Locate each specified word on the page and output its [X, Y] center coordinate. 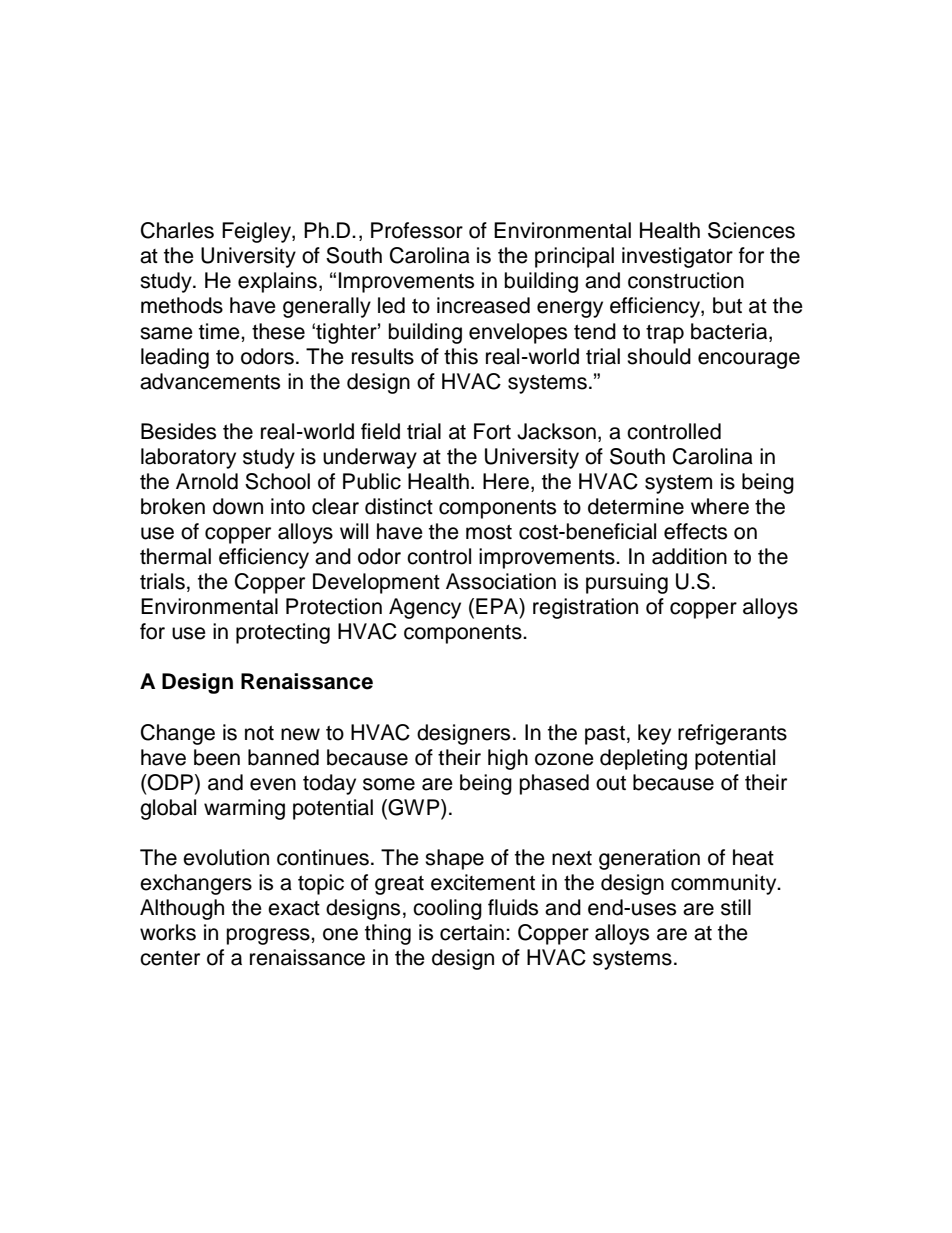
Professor [417, 230]
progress [269, 936]
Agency [425, 608]
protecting [283, 633]
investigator [677, 257]
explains [277, 282]
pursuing [627, 583]
